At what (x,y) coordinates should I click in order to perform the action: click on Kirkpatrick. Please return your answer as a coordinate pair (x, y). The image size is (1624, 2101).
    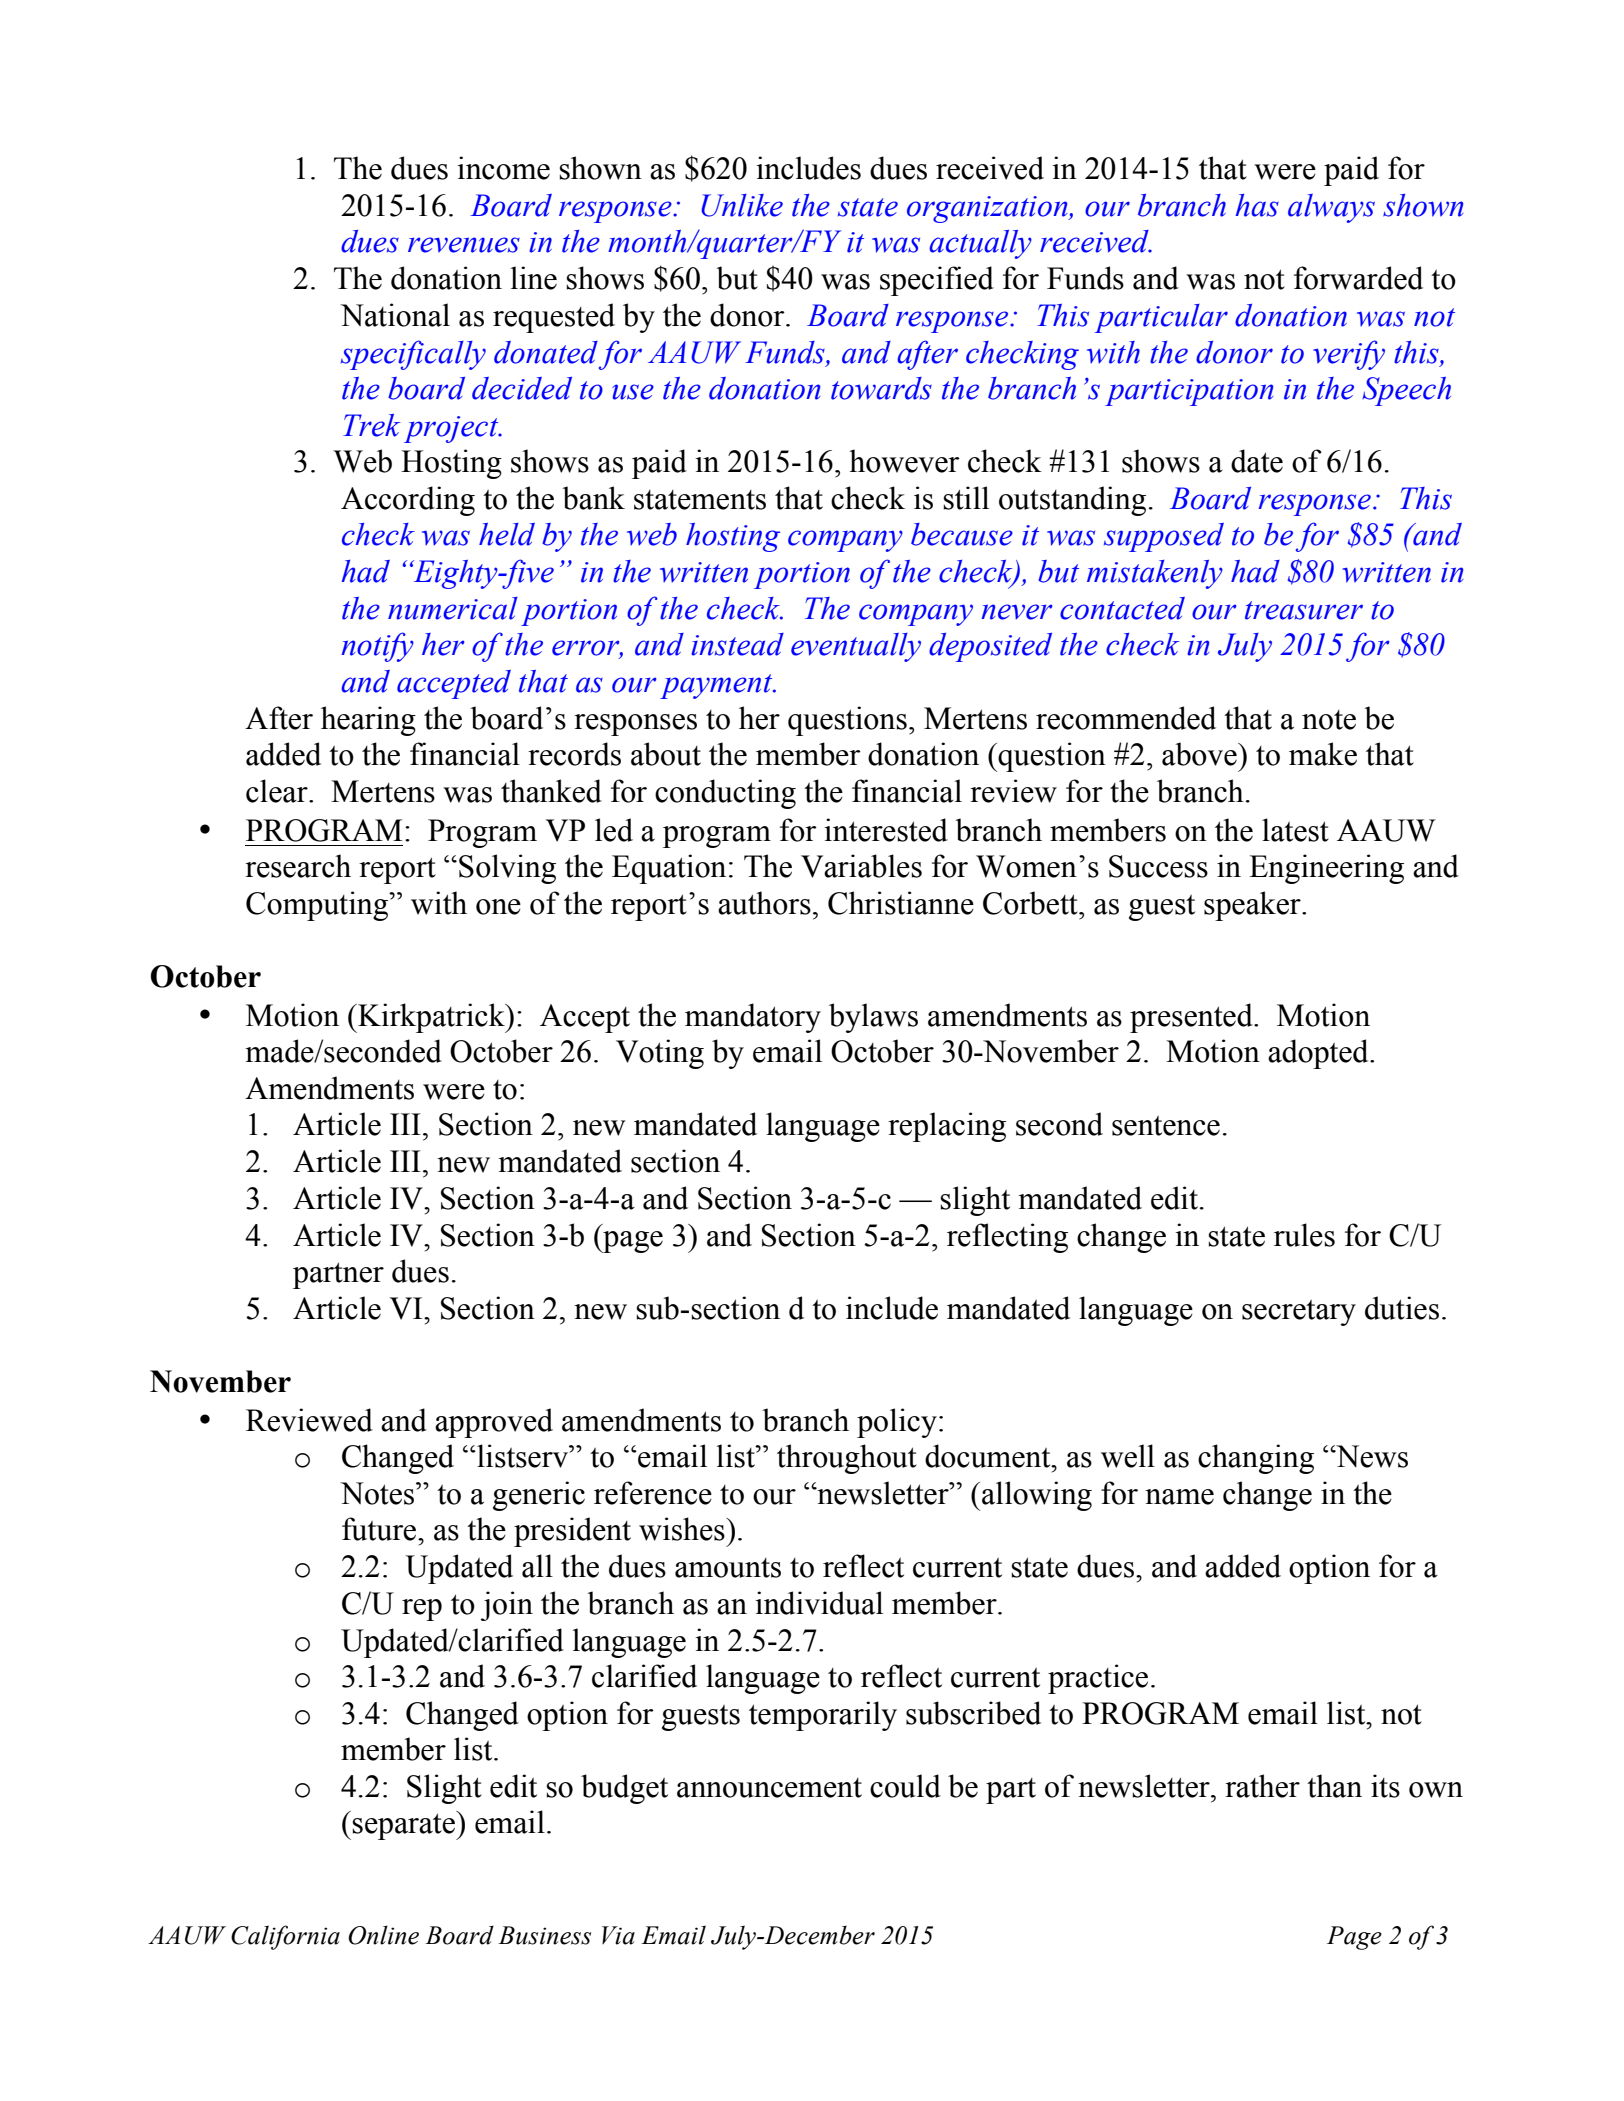
    Looking at the image, I should click on (431, 1018).
